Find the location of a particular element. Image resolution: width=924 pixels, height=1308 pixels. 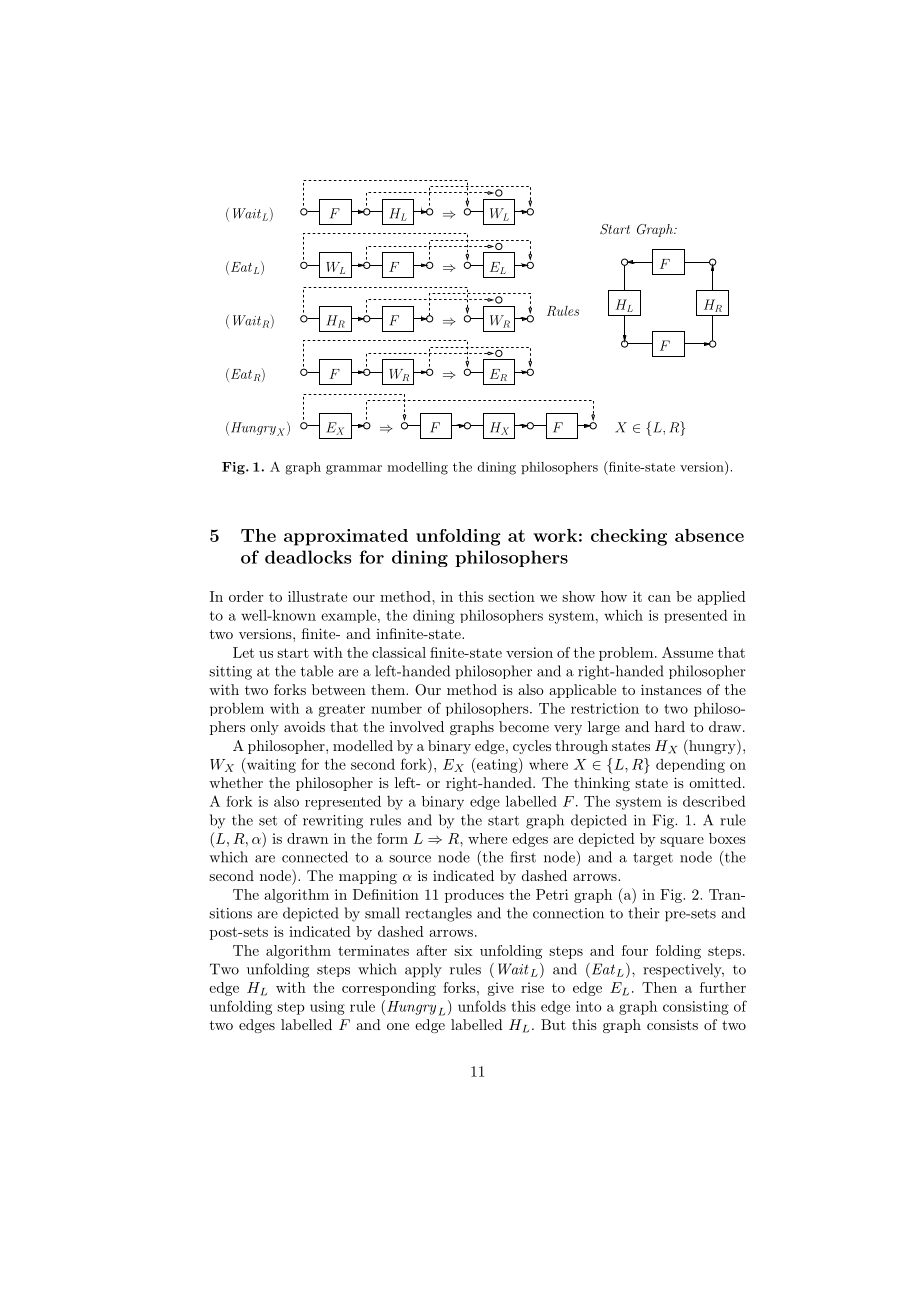

absence is located at coordinates (709, 535).
